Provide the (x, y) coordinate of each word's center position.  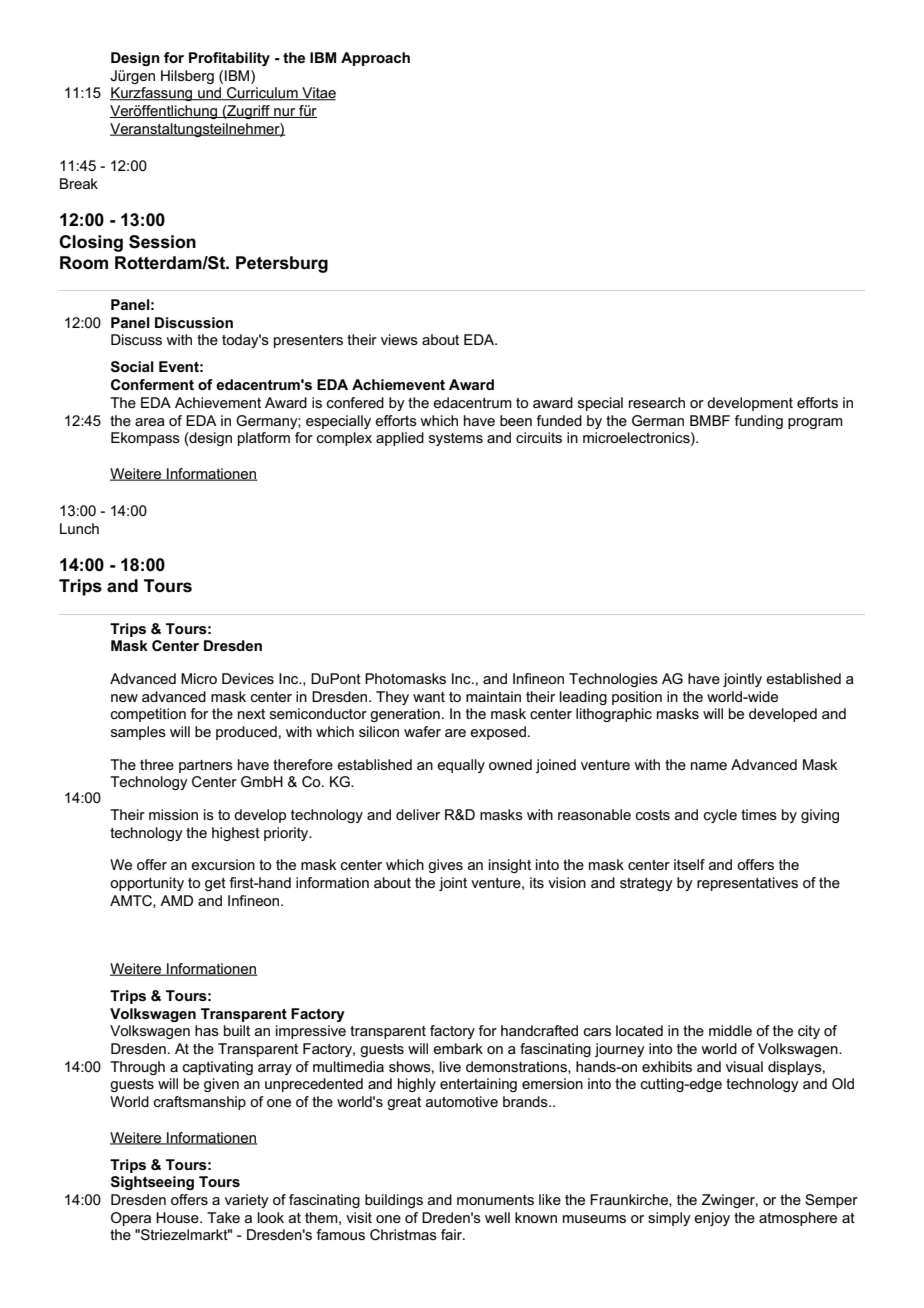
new (124, 698)
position (637, 698)
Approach (375, 59)
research (657, 402)
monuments (495, 1200)
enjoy (712, 1219)
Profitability (229, 59)
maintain (493, 696)
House (178, 1217)
